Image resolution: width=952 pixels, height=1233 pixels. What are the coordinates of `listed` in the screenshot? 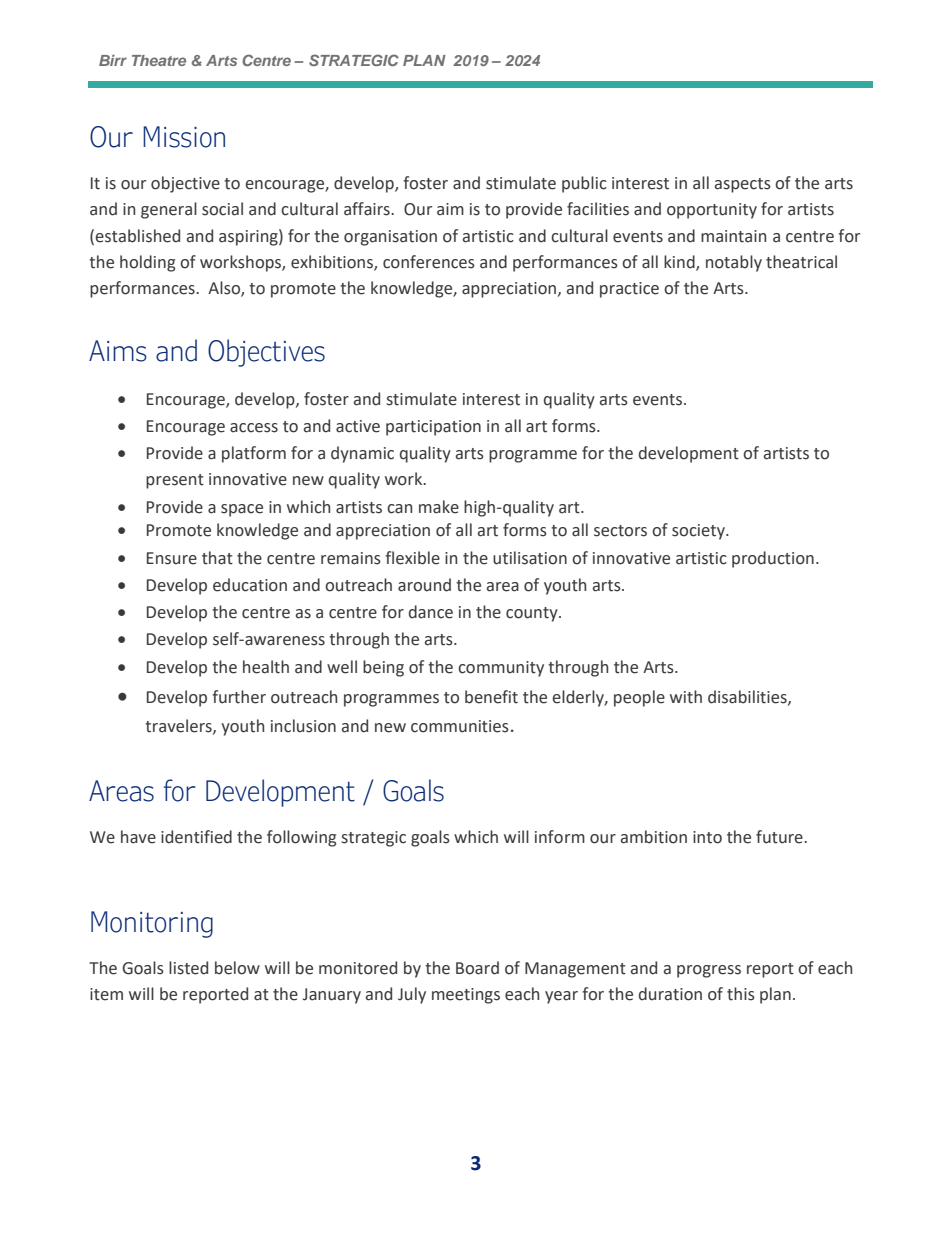 It's located at (188, 968).
